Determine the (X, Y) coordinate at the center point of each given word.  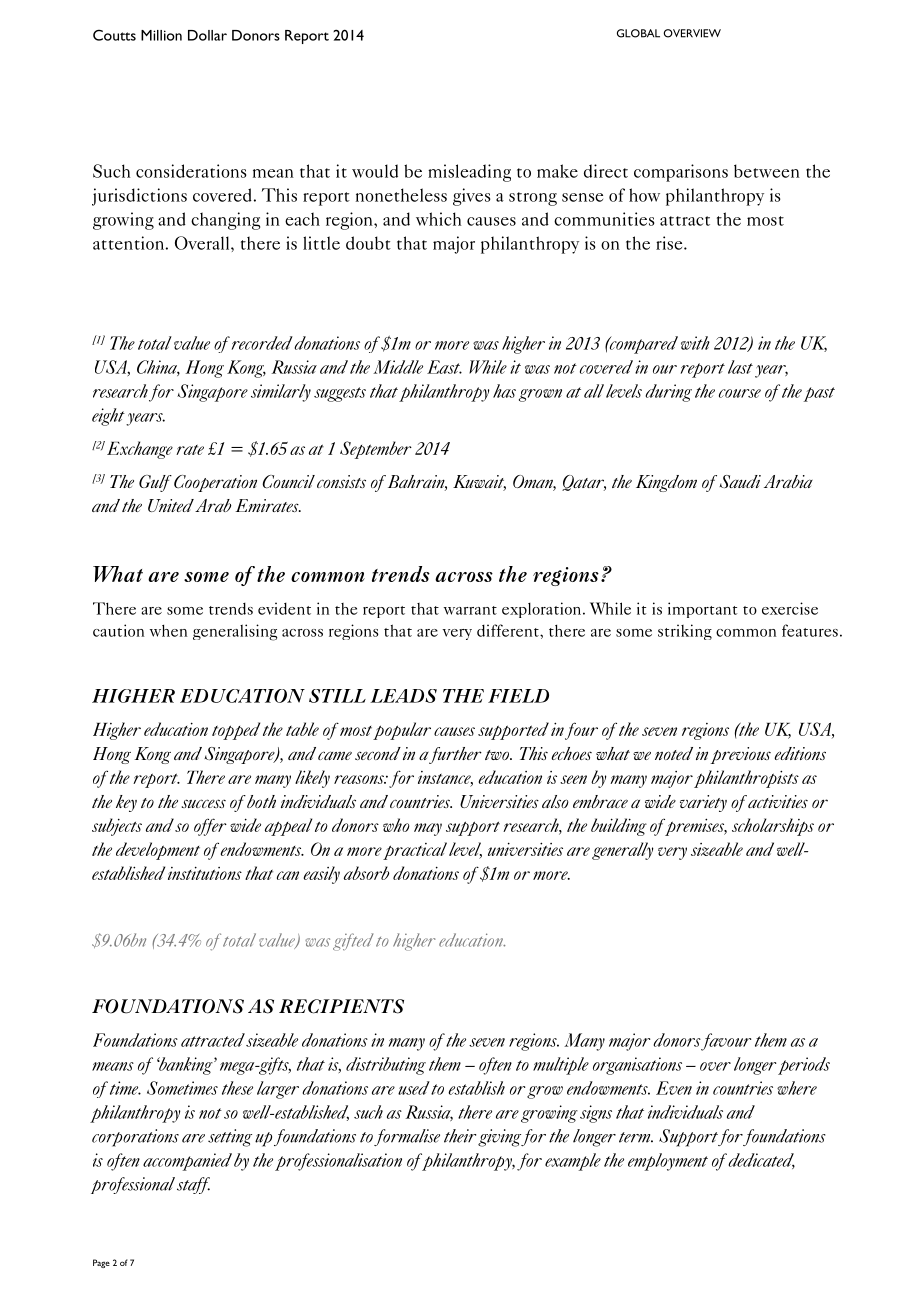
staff (193, 1185)
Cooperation (215, 483)
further (455, 755)
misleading (469, 173)
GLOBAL (638, 33)
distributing (386, 1066)
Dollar (207, 35)
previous (740, 755)
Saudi (740, 481)
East (444, 367)
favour (726, 1042)
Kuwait (479, 483)
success (204, 803)
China (158, 368)
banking (186, 1066)
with (695, 343)
